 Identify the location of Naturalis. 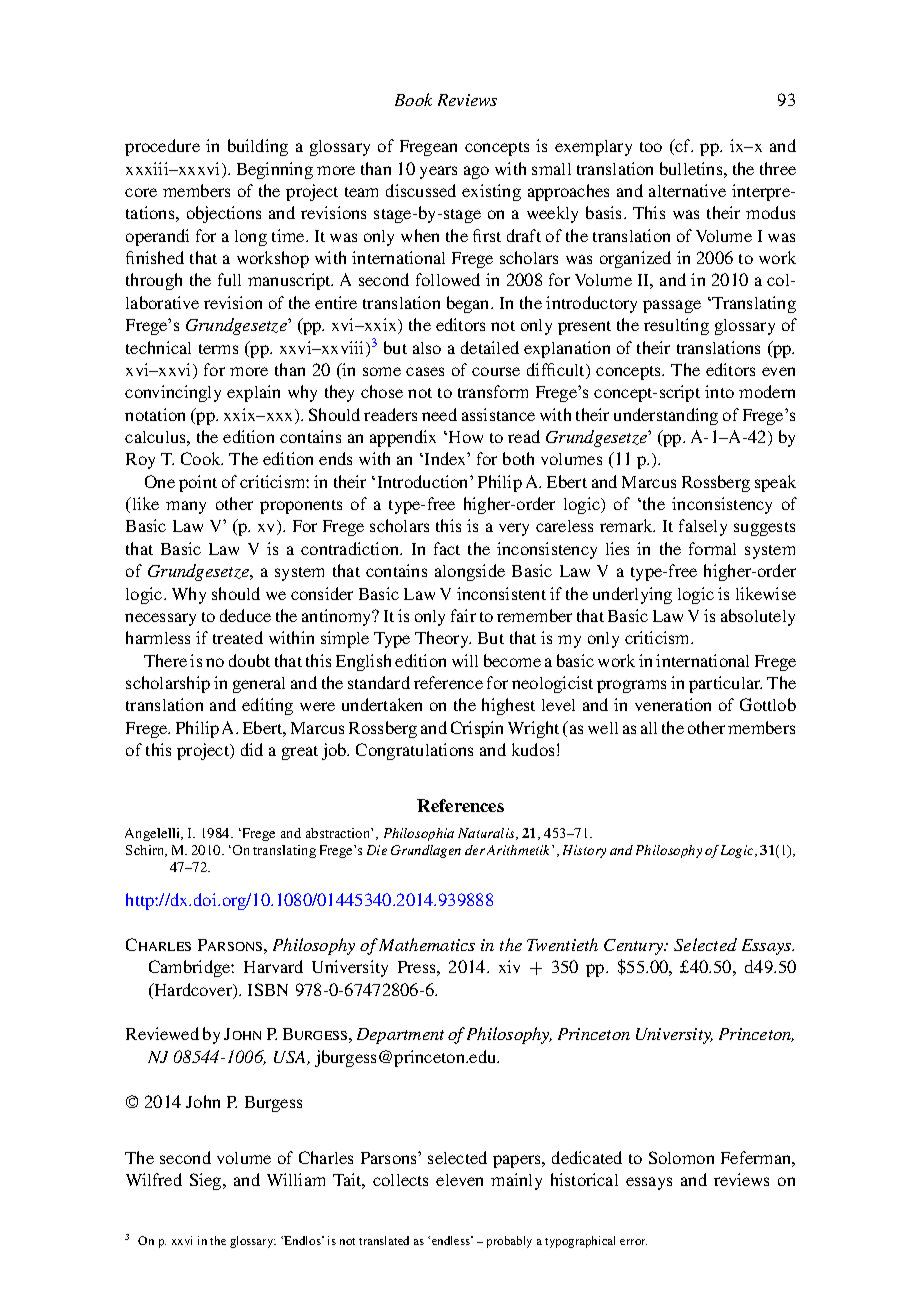
(487, 834).
